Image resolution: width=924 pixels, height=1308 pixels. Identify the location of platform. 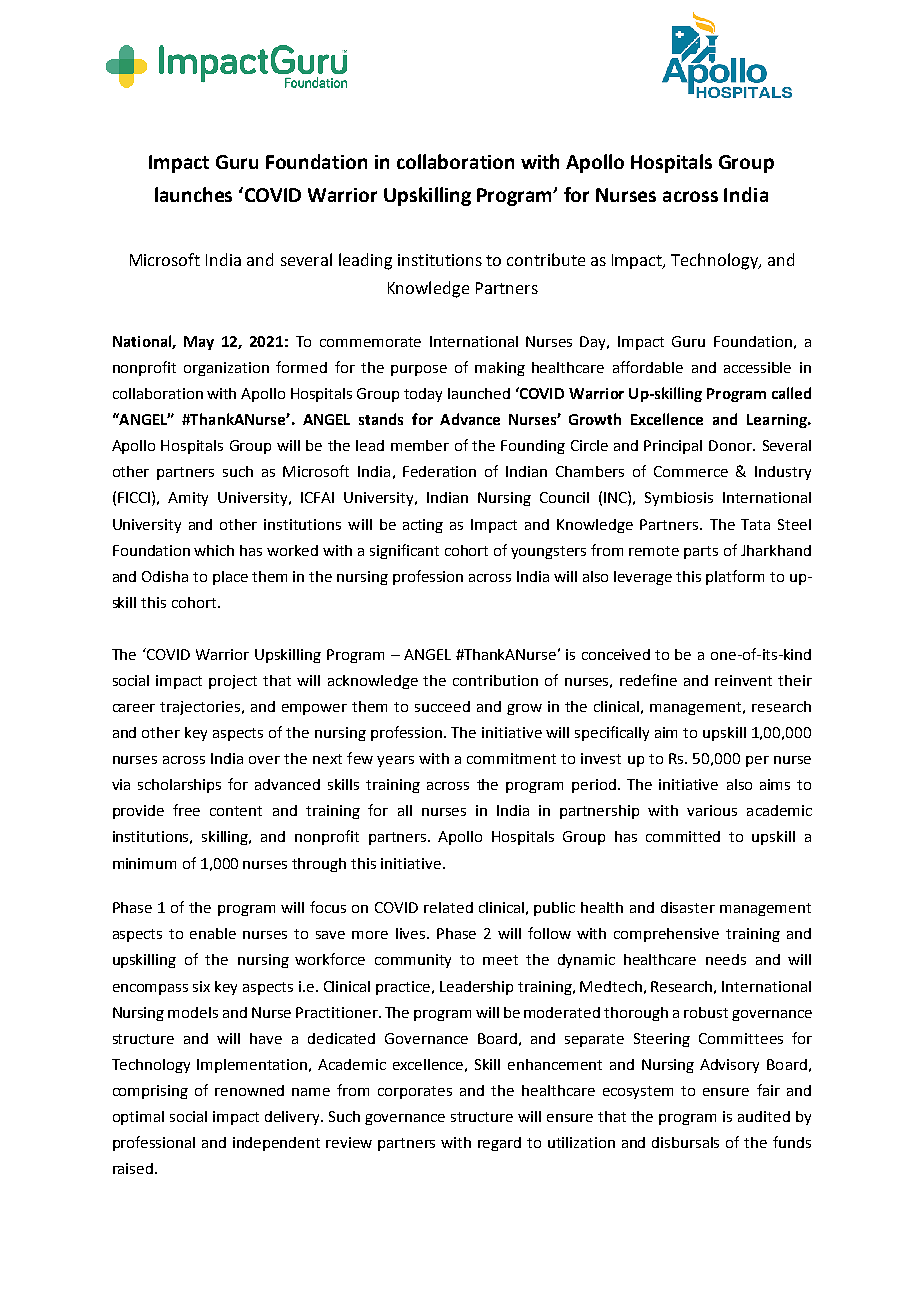
(735, 577).
